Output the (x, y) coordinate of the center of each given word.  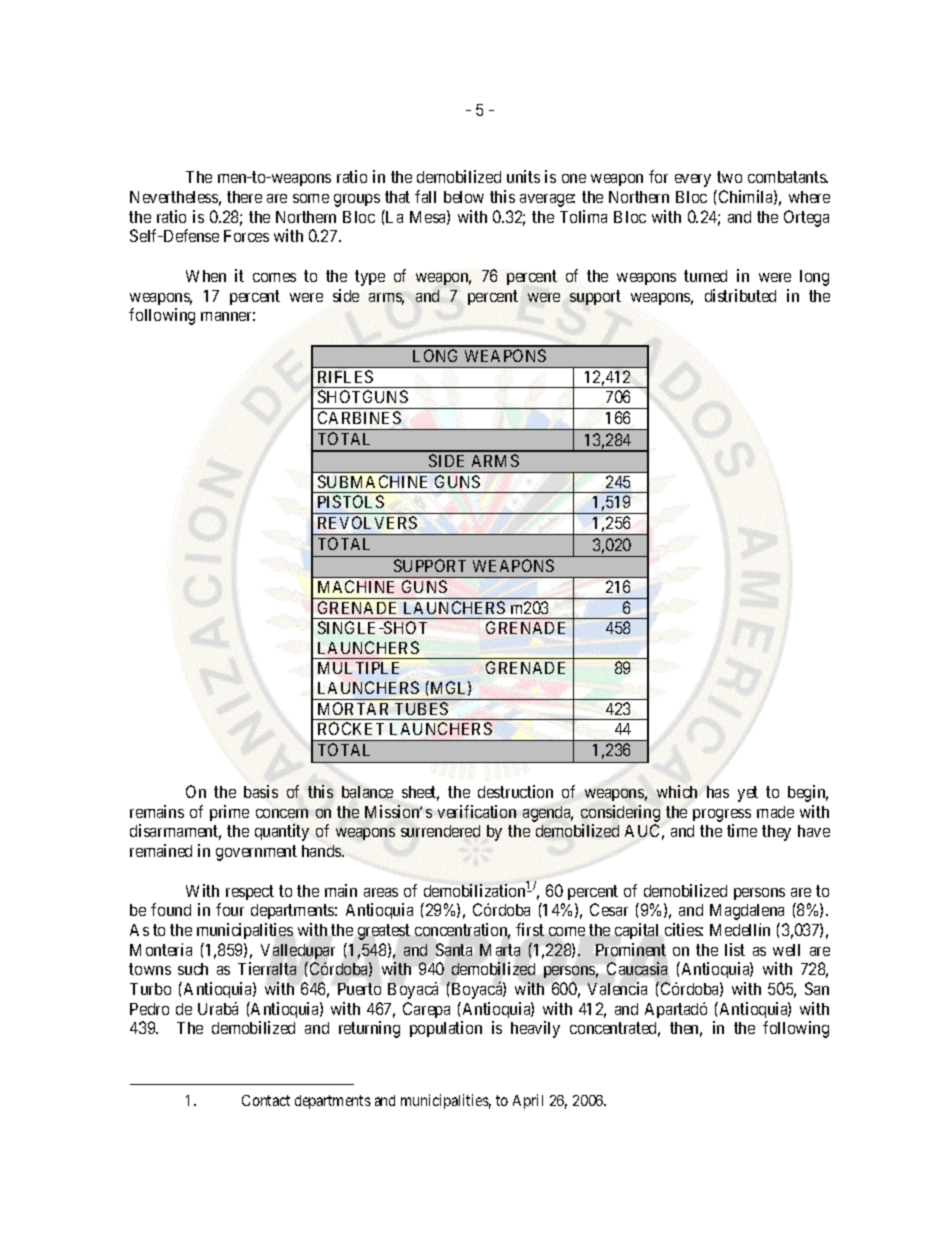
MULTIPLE (358, 668)
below (464, 197)
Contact (266, 1100)
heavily (535, 1029)
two (729, 177)
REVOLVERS (367, 522)
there (244, 197)
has (718, 792)
